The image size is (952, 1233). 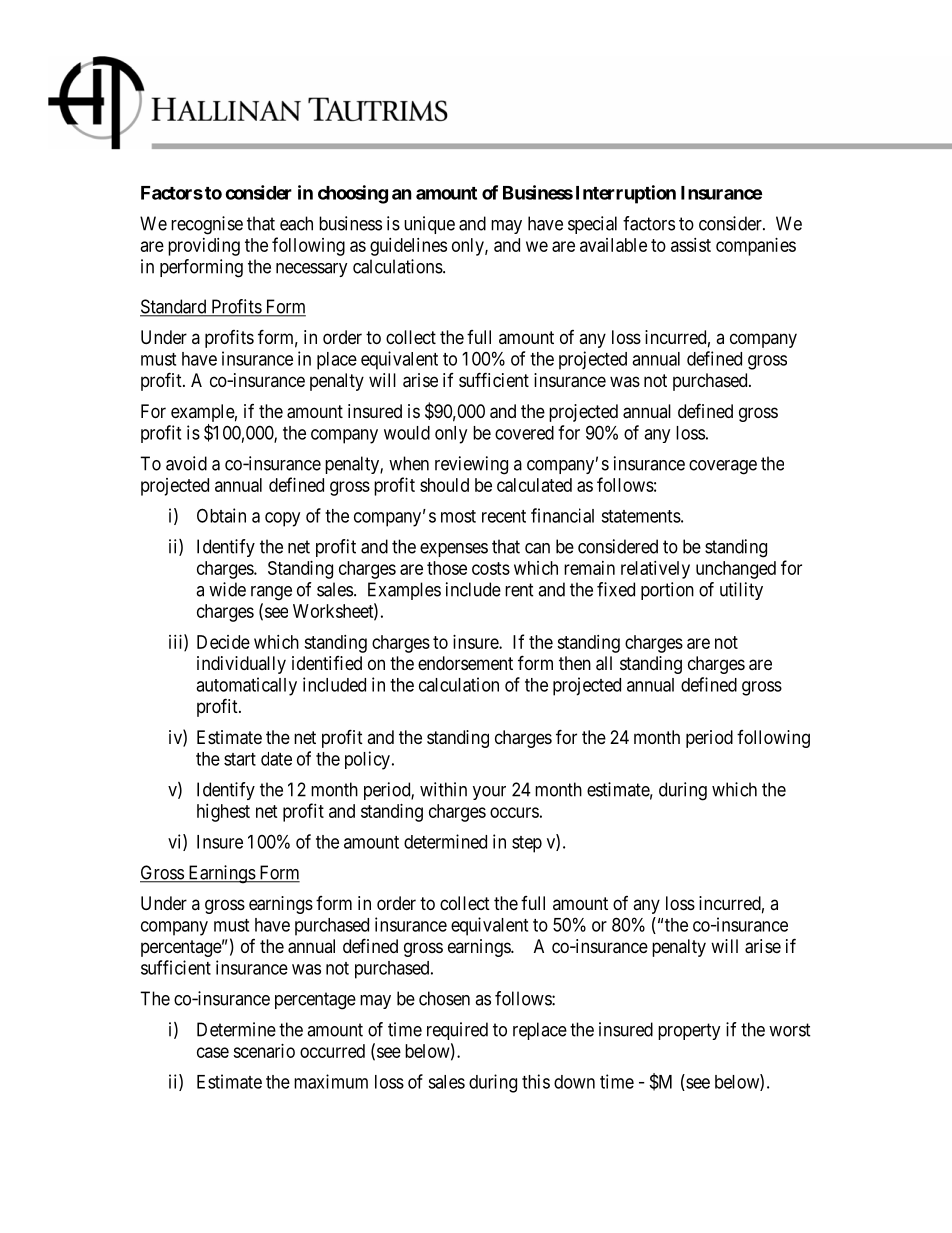 I want to click on assist, so click(x=691, y=245).
